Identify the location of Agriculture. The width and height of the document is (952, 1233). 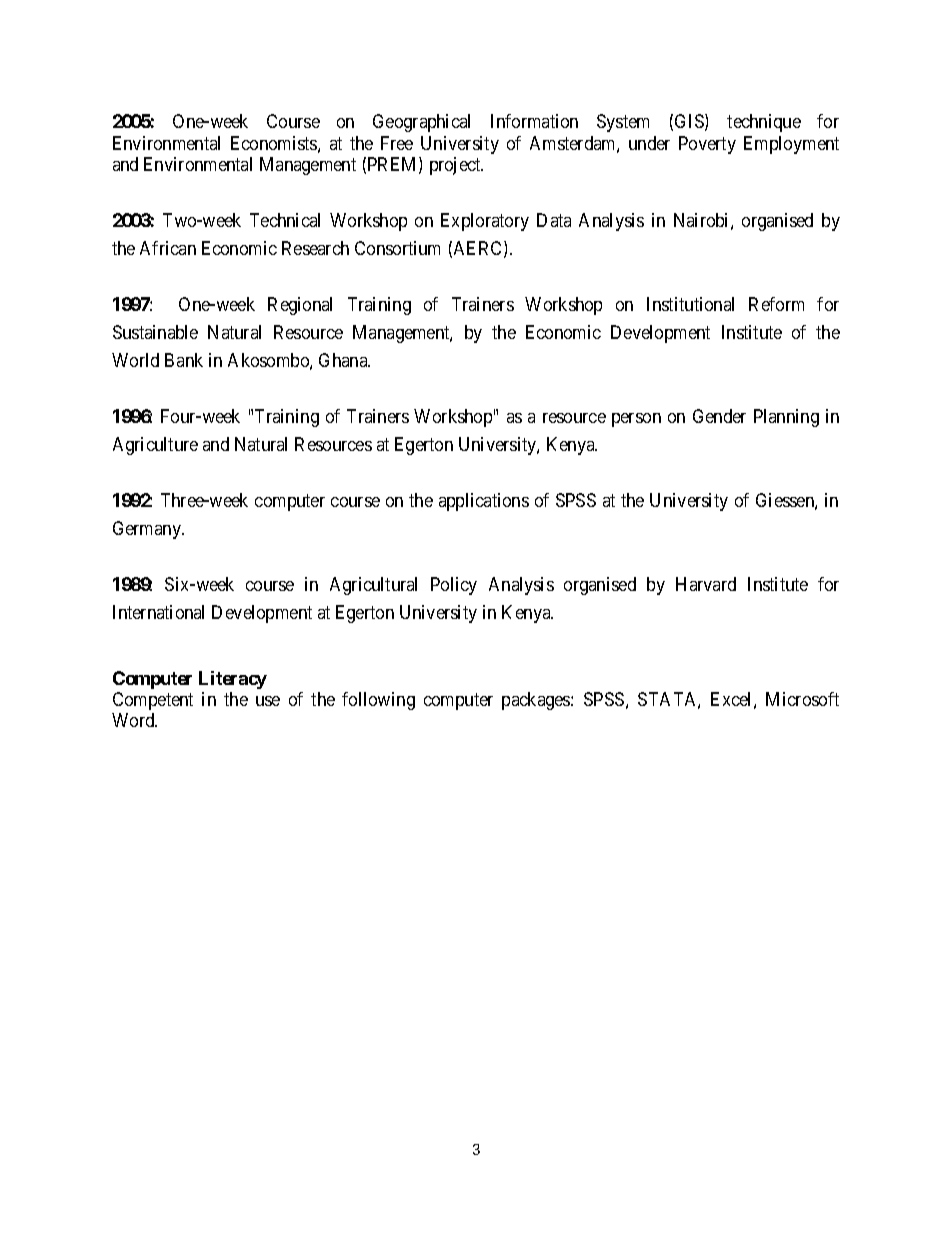
(155, 446).
